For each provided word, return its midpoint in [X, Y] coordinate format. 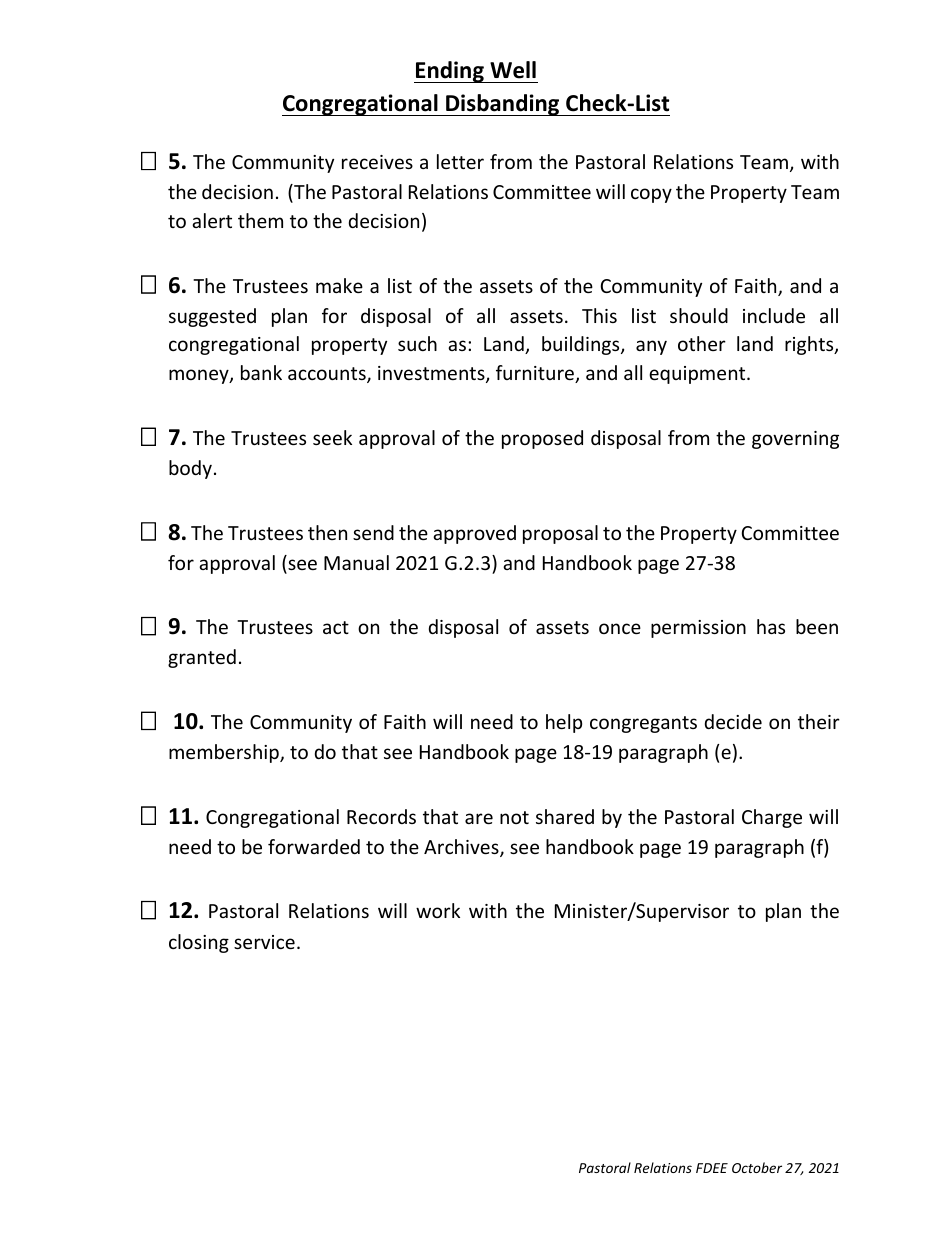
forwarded [314, 846]
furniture [536, 374]
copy [651, 195]
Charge [772, 818]
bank [261, 372]
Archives [462, 848]
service [264, 942]
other [702, 343]
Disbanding [503, 105]
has [771, 626]
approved [474, 534]
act [336, 627]
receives [377, 162]
